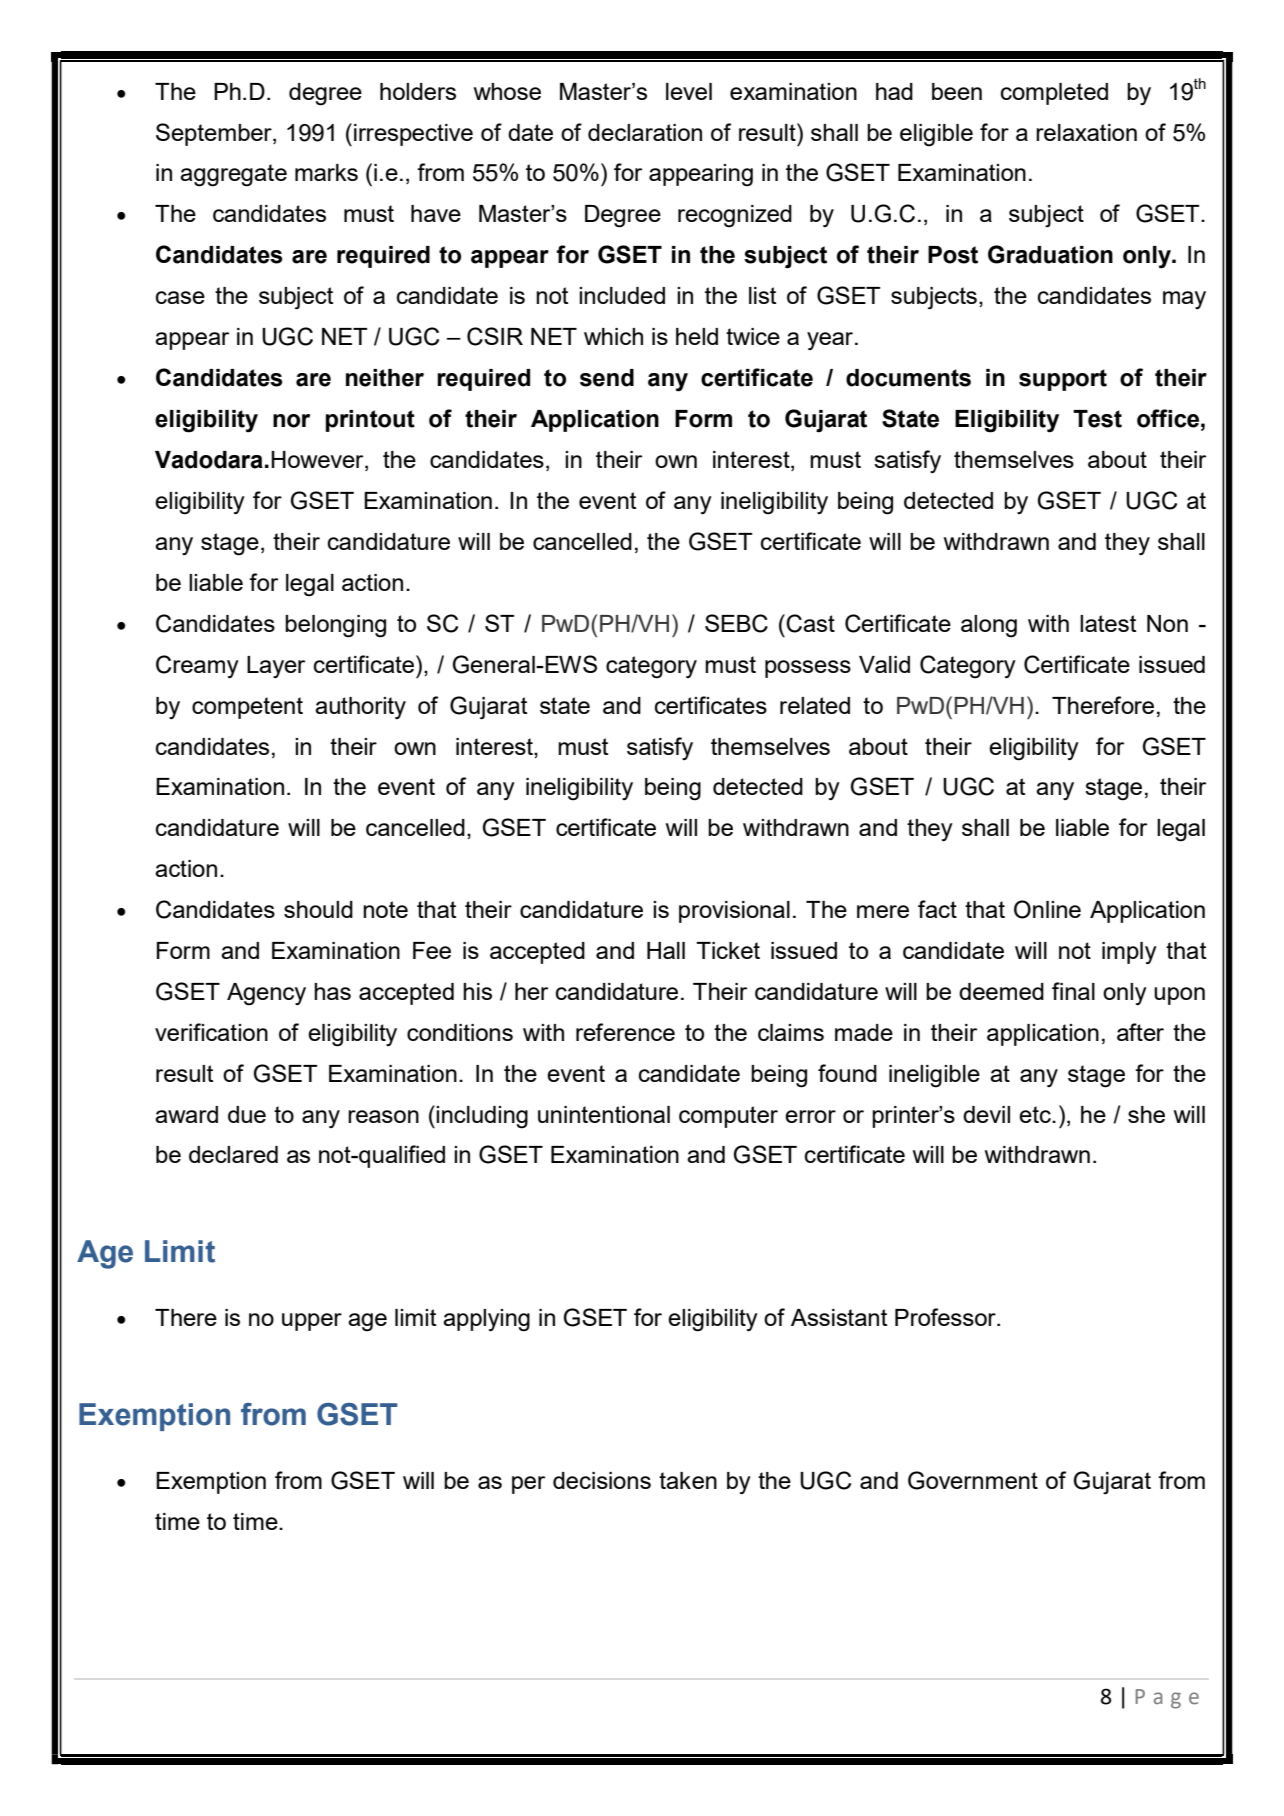 This screenshot has height=1816, width=1284. Describe the element at coordinates (1086, 132) in the screenshot. I see `relaxation` at that location.
